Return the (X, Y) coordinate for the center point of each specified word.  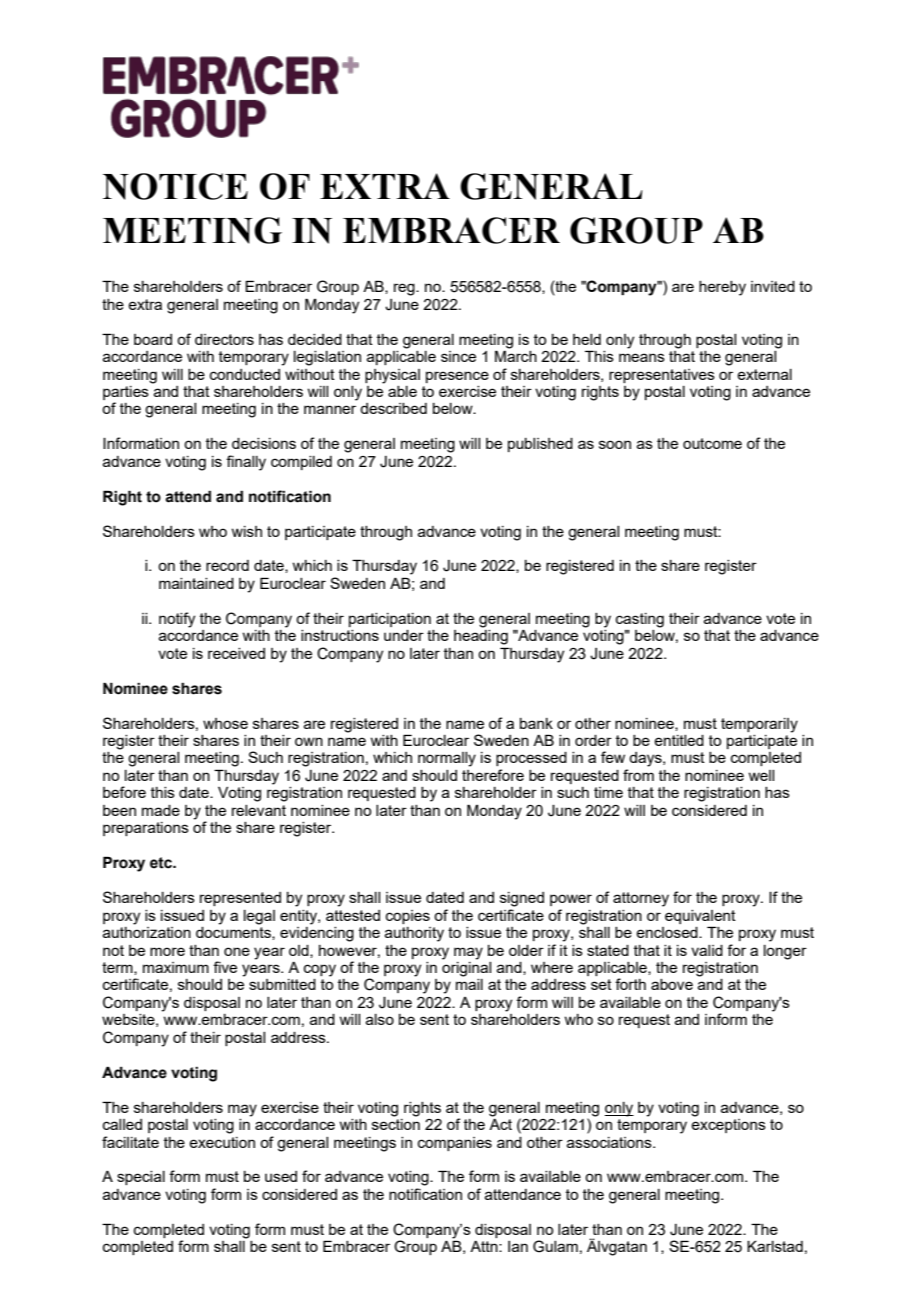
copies (408, 917)
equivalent (700, 917)
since (458, 356)
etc (162, 863)
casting (640, 620)
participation (390, 620)
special (141, 1178)
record (227, 565)
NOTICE (175, 186)
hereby (722, 288)
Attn (485, 1246)
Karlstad (775, 1246)
